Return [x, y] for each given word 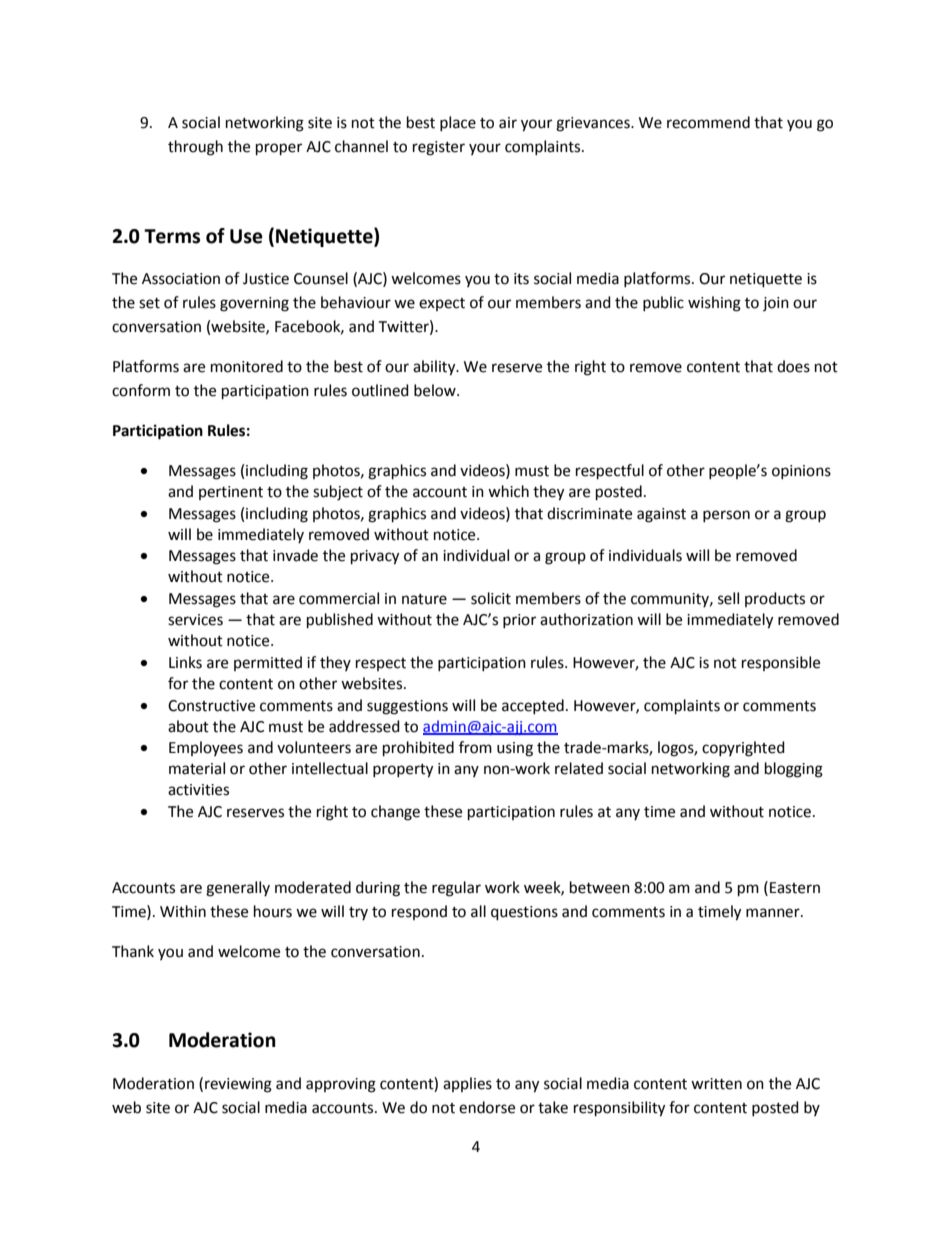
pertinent [231, 493]
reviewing [238, 1085]
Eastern [795, 888]
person [726, 516]
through [195, 148]
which [508, 491]
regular [456, 889]
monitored [247, 366]
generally [238, 889]
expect [442, 304]
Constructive [211, 706]
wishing [714, 304]
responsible [781, 663]
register [439, 148]
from [475, 747]
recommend [708, 122]
